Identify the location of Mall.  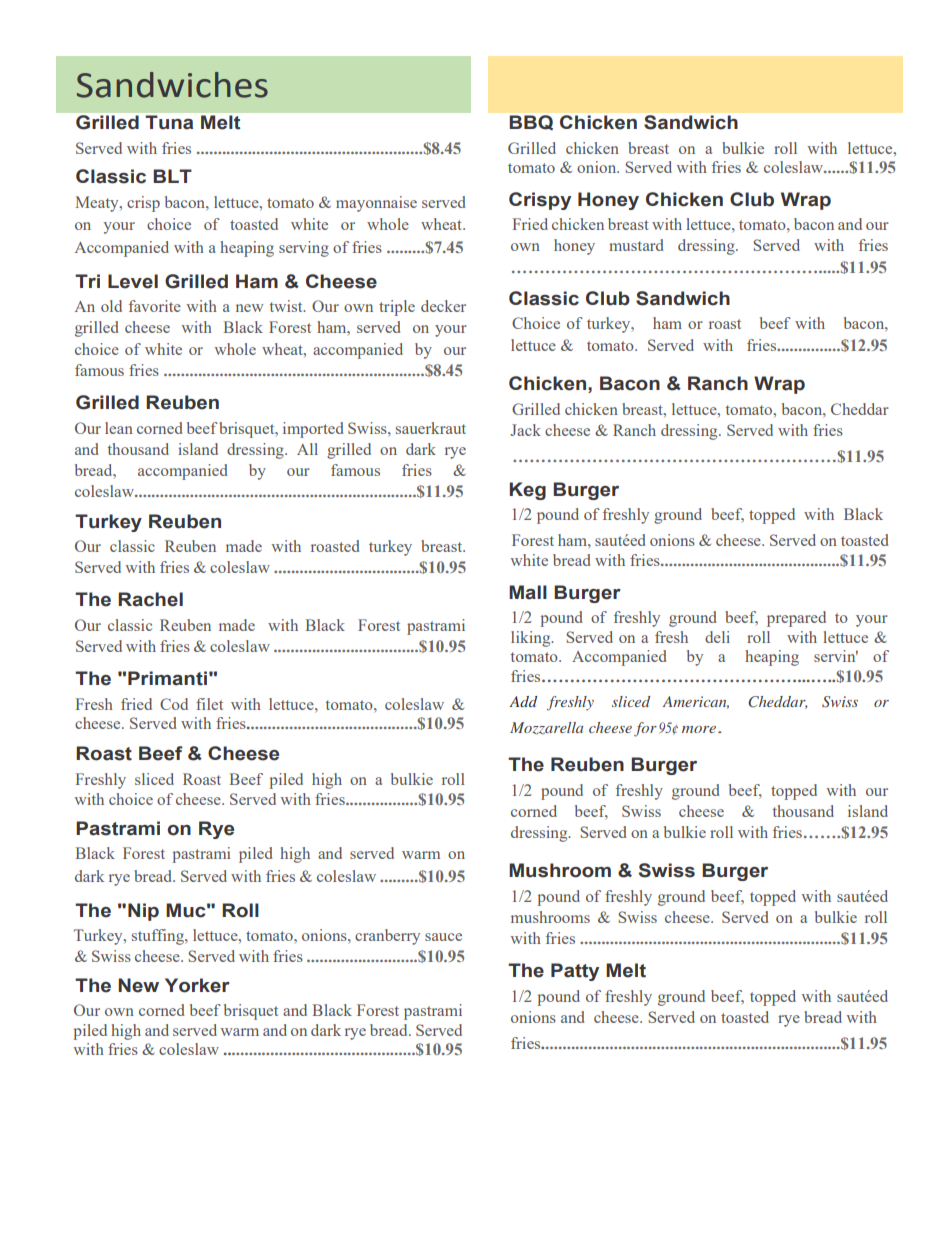
(528, 592).
